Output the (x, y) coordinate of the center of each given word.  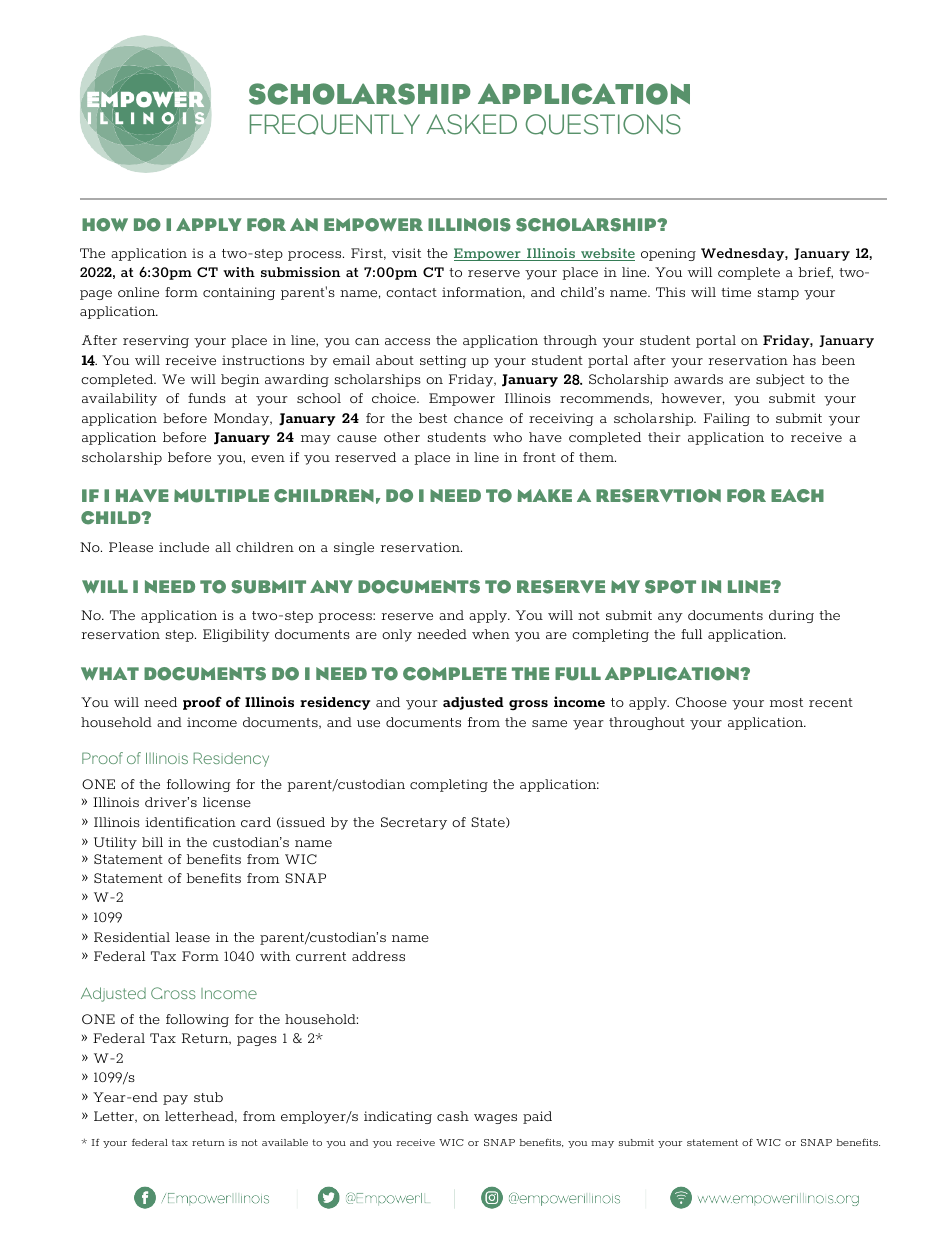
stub (208, 1097)
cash (453, 1116)
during (791, 616)
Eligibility (236, 635)
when (491, 634)
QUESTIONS (603, 124)
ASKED (471, 124)
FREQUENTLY (335, 124)
